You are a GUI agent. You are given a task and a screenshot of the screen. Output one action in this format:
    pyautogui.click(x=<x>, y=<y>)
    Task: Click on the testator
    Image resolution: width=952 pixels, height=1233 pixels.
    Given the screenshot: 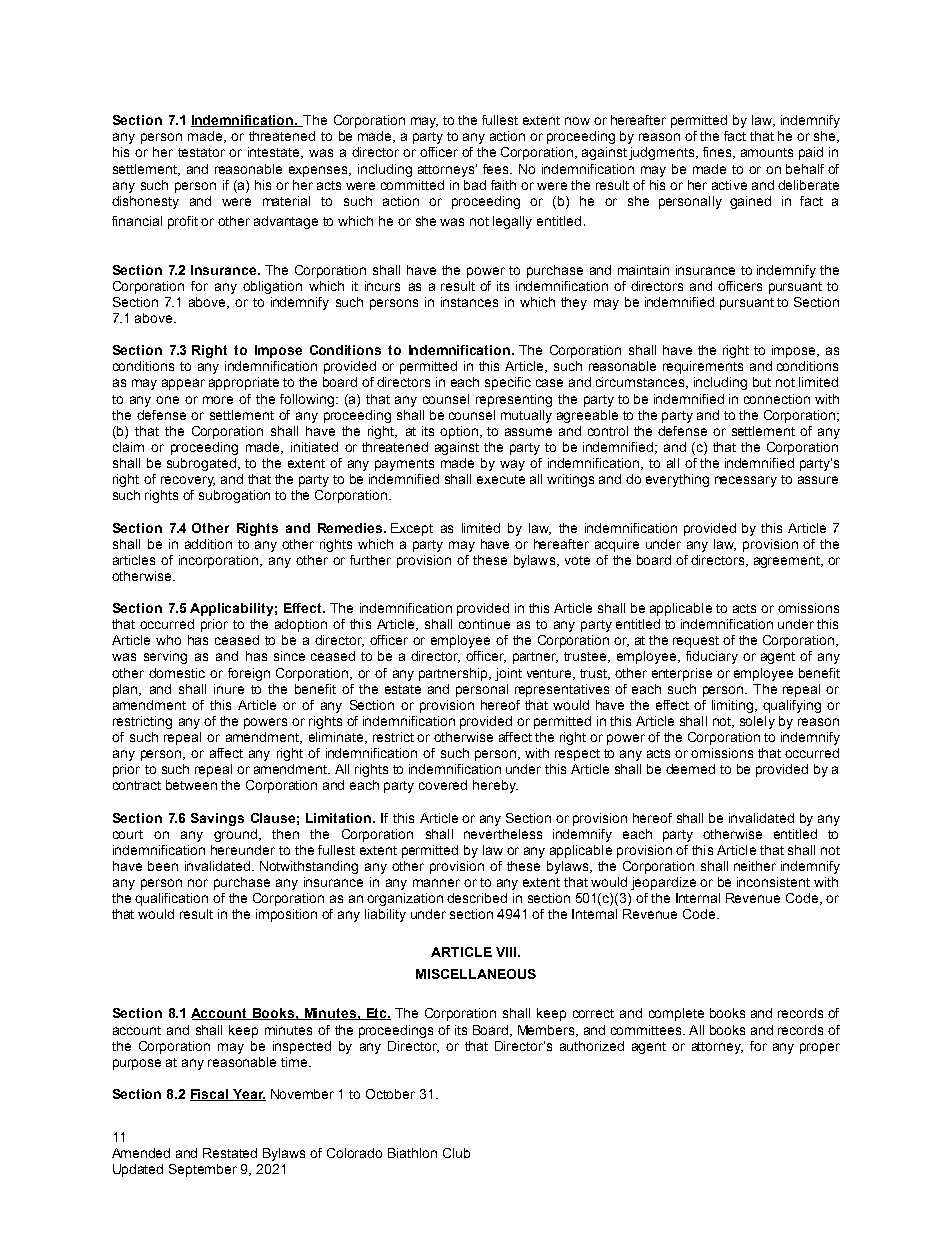 What is the action you would take?
    pyautogui.click(x=201, y=152)
